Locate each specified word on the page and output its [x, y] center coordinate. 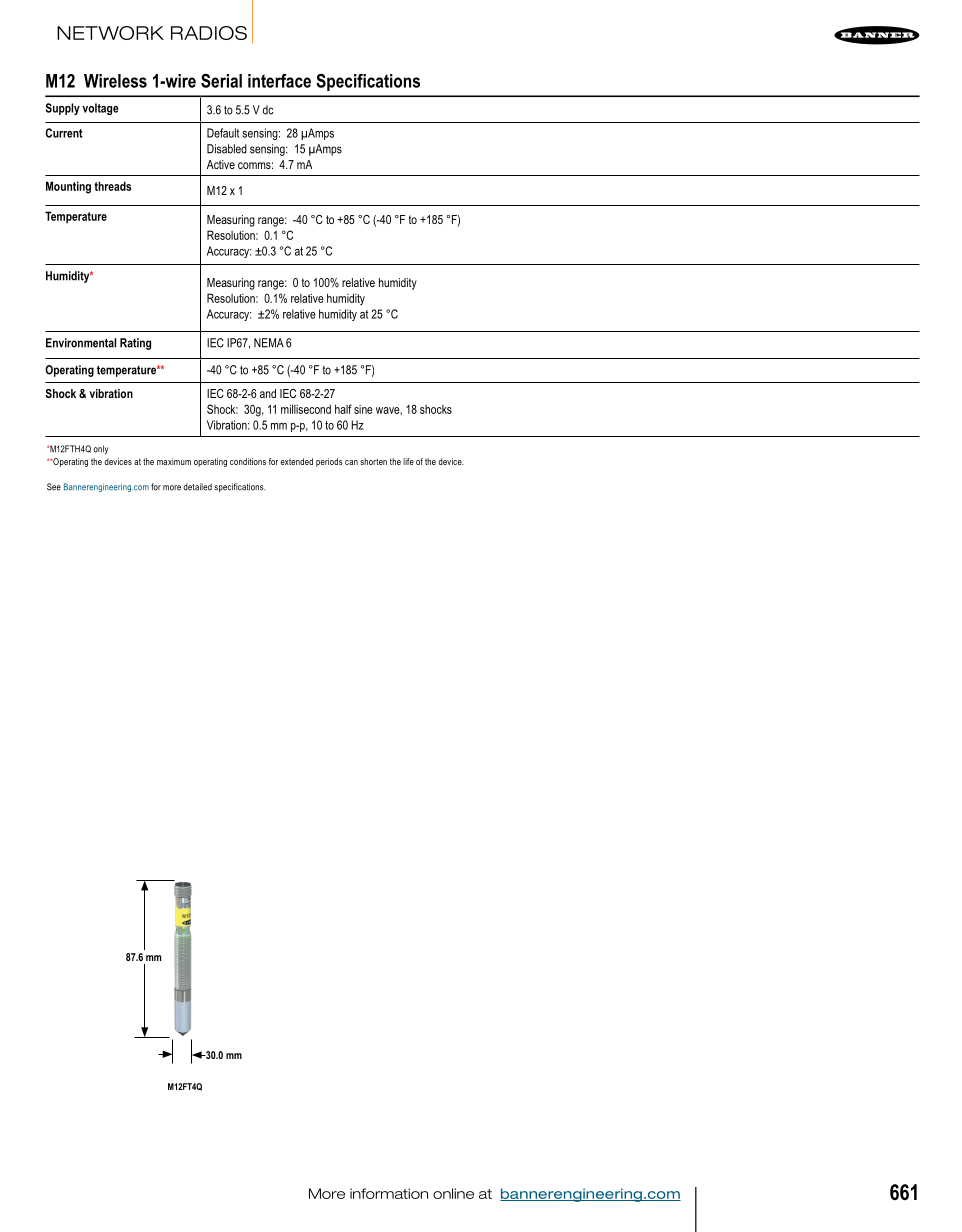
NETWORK [110, 33]
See [54, 487]
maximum [174, 461]
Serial [221, 81]
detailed [197, 487]
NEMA [269, 343]
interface [279, 81]
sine [363, 409]
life [408, 461]
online [453, 1193]
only [100, 449]
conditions [248, 461]
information [389, 1193]
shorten [373, 461]
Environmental [81, 343]
